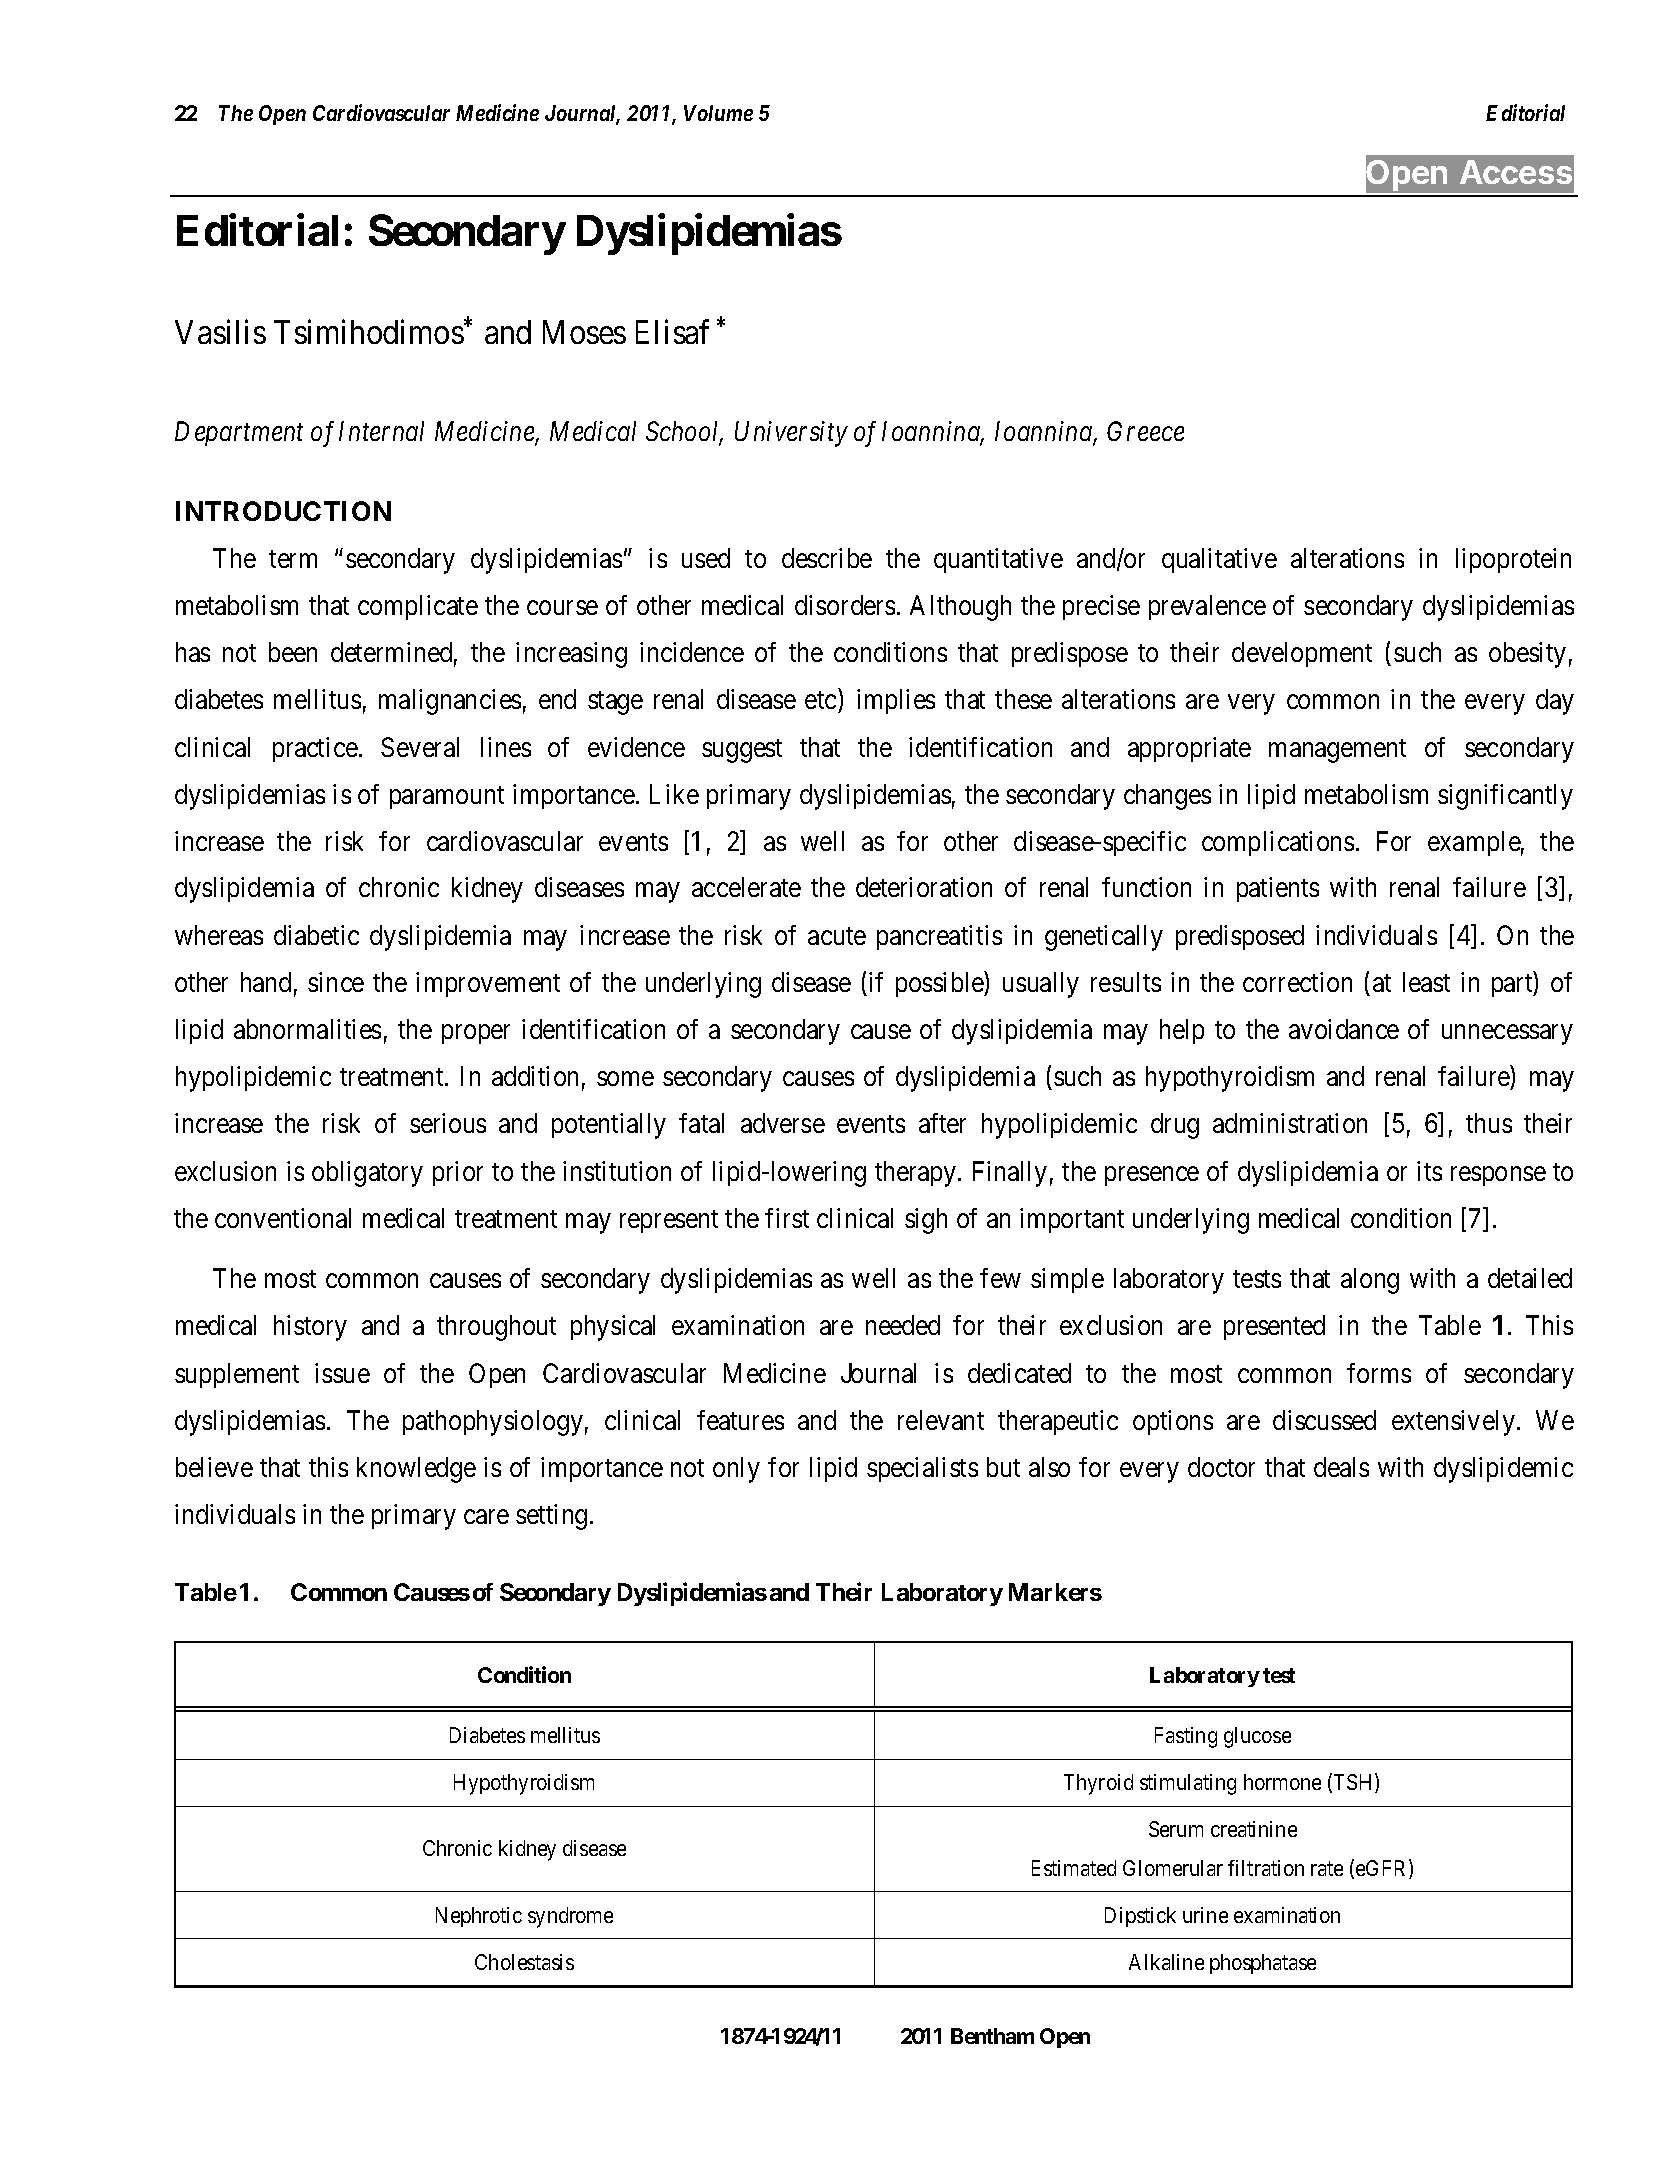 The image size is (1671, 2163). I want to click on after, so click(942, 1123).
